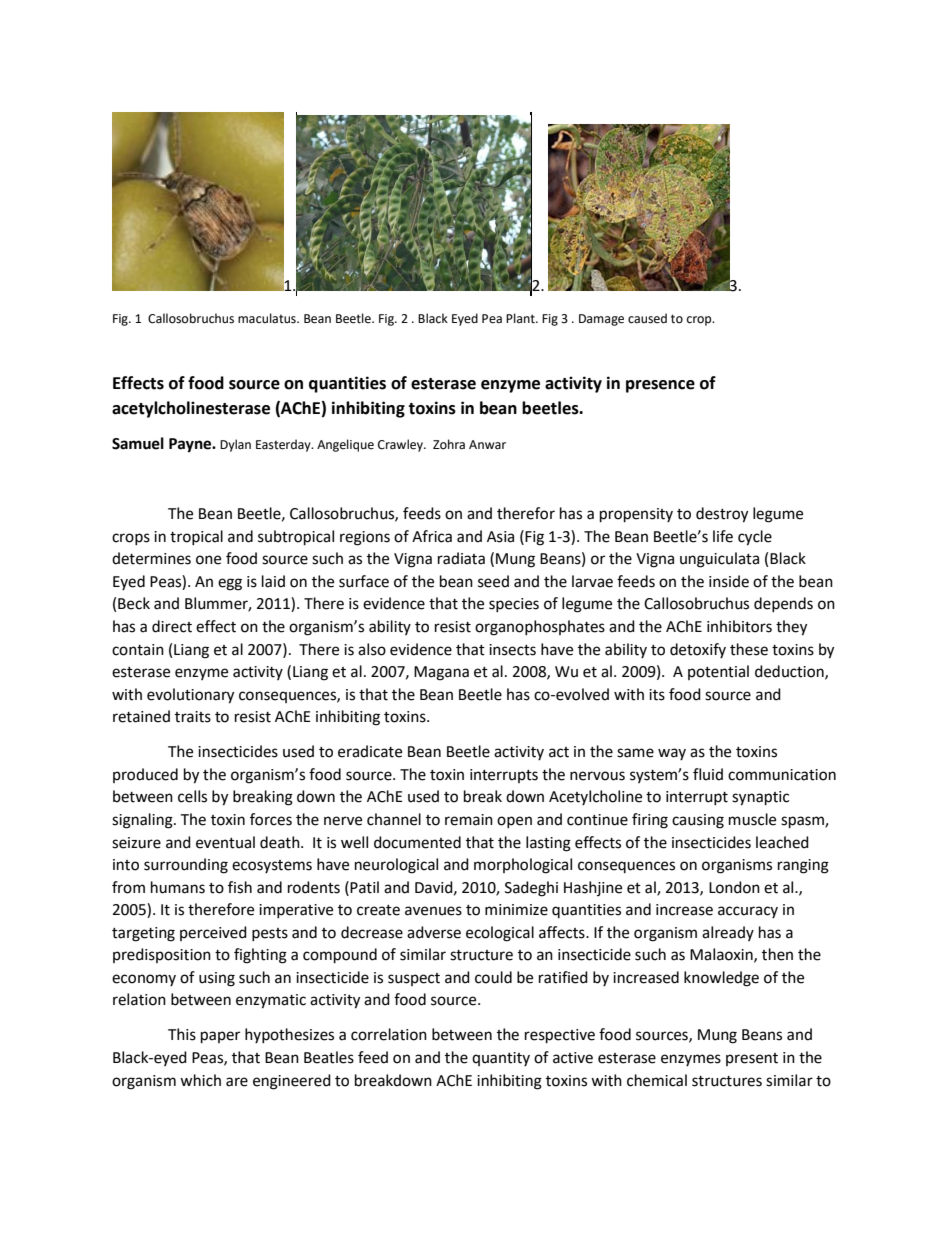 The height and width of the page is (1233, 952). Describe the element at coordinates (487, 444) in the page. I see `Anwar` at that location.
